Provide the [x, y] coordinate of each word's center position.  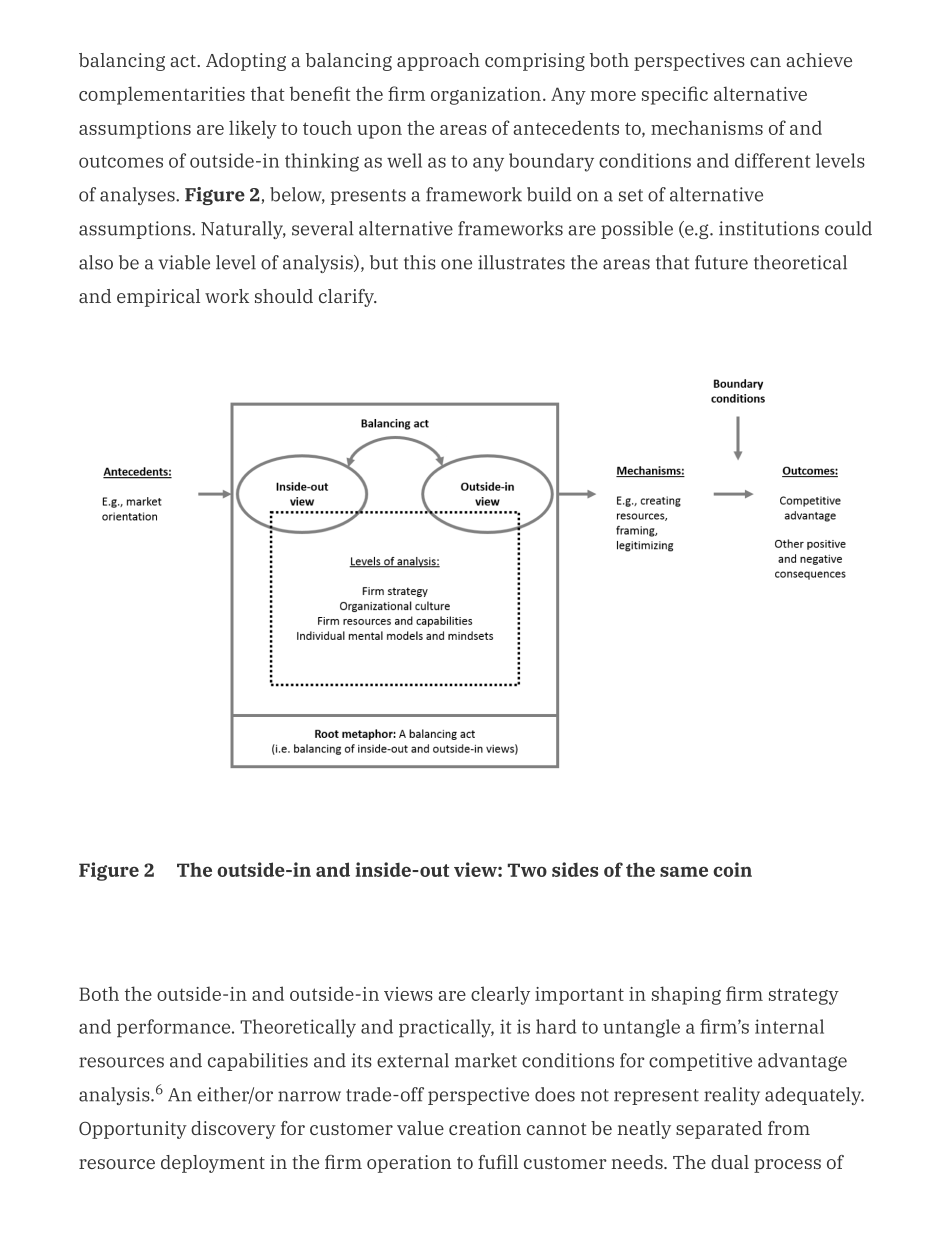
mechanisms [707, 127]
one [456, 264]
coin [732, 869]
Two [527, 870]
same [684, 871]
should [284, 296]
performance [175, 1028]
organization [486, 96]
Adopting [246, 62]
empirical [158, 298]
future [721, 262]
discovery [233, 1130]
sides [575, 869]
